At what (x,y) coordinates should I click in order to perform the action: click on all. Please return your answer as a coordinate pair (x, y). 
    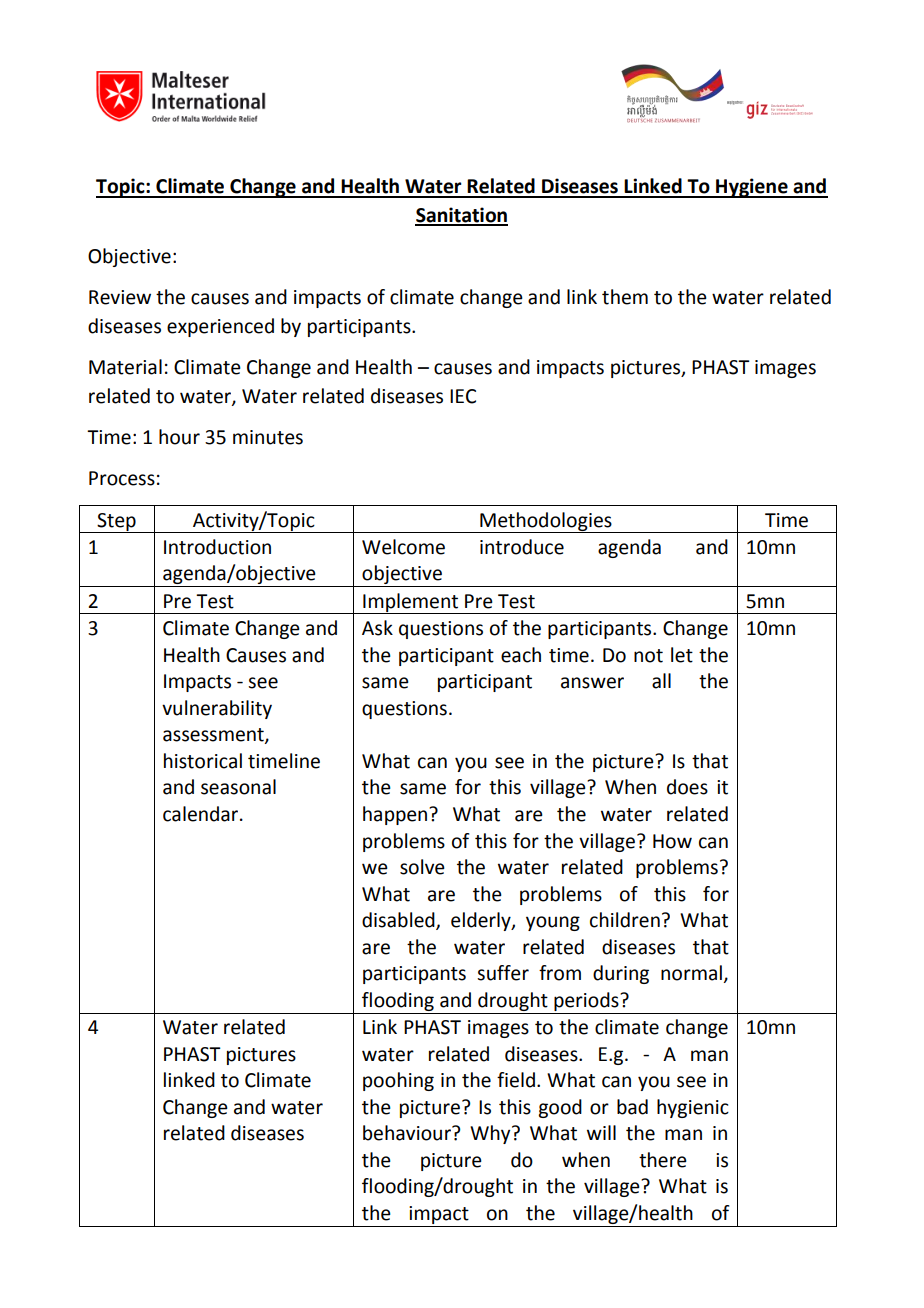
    Looking at the image, I should click on (661, 681).
